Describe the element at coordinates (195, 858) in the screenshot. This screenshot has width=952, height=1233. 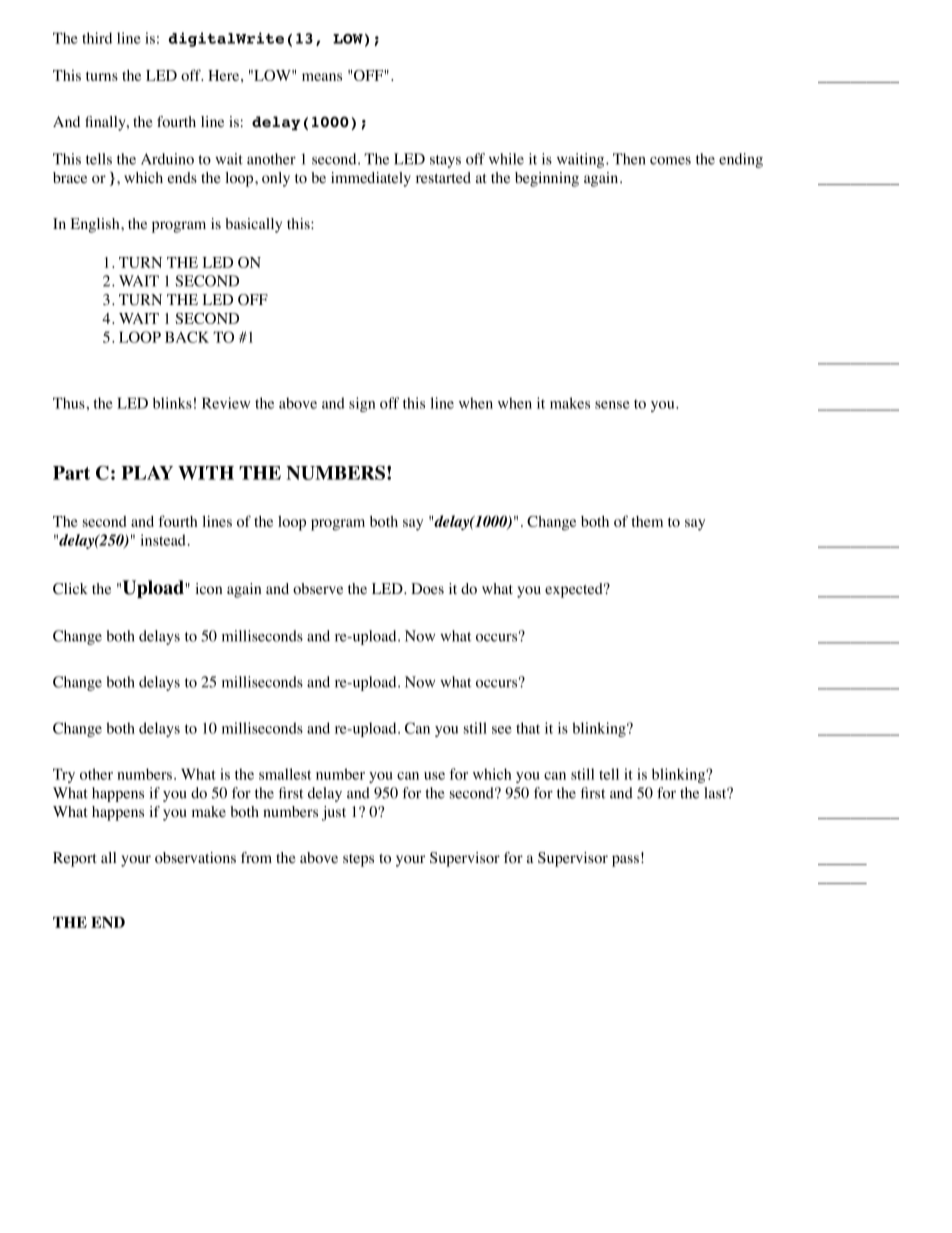
I see `observations` at that location.
